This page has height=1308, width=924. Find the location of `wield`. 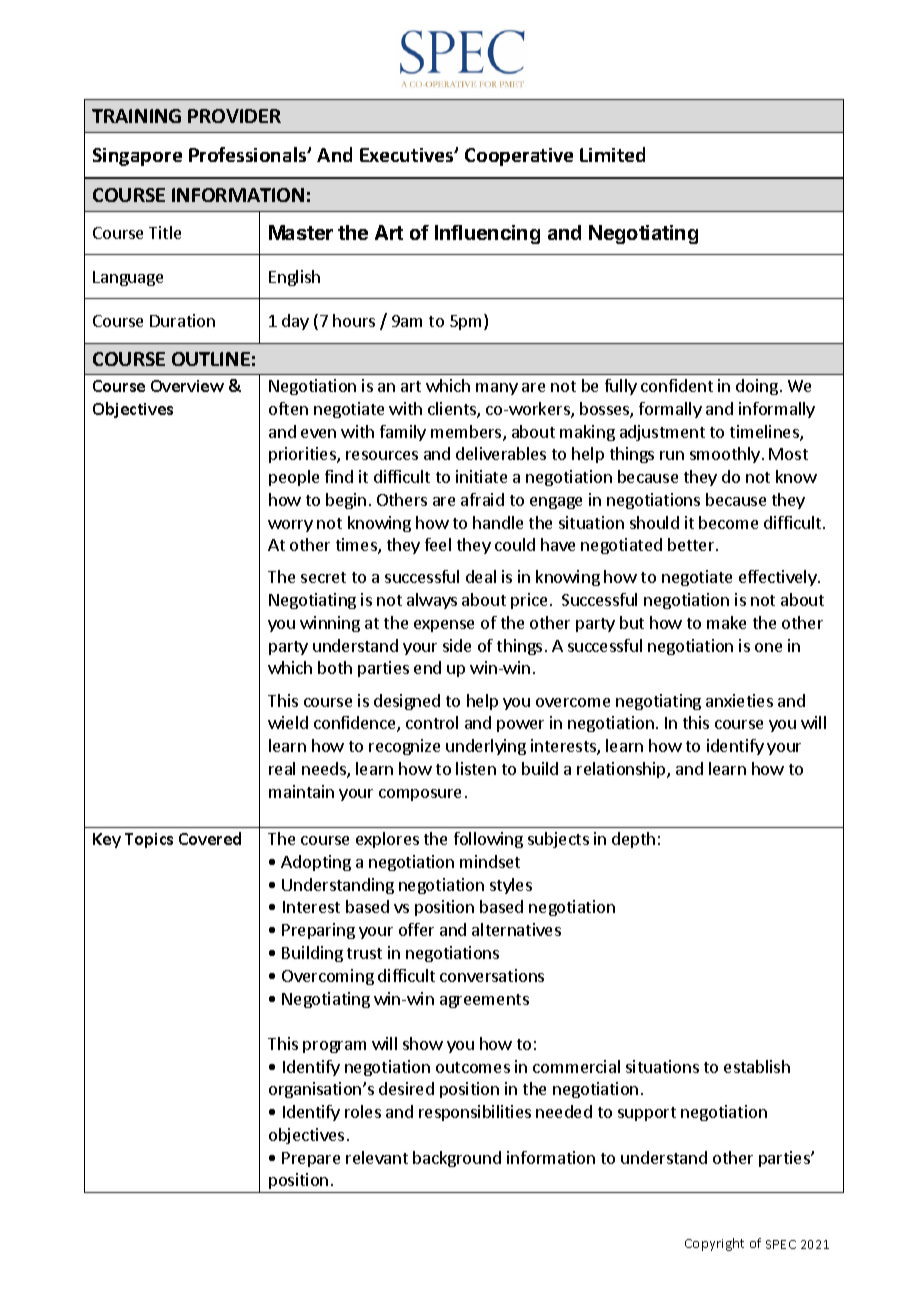

wield is located at coordinates (288, 722).
